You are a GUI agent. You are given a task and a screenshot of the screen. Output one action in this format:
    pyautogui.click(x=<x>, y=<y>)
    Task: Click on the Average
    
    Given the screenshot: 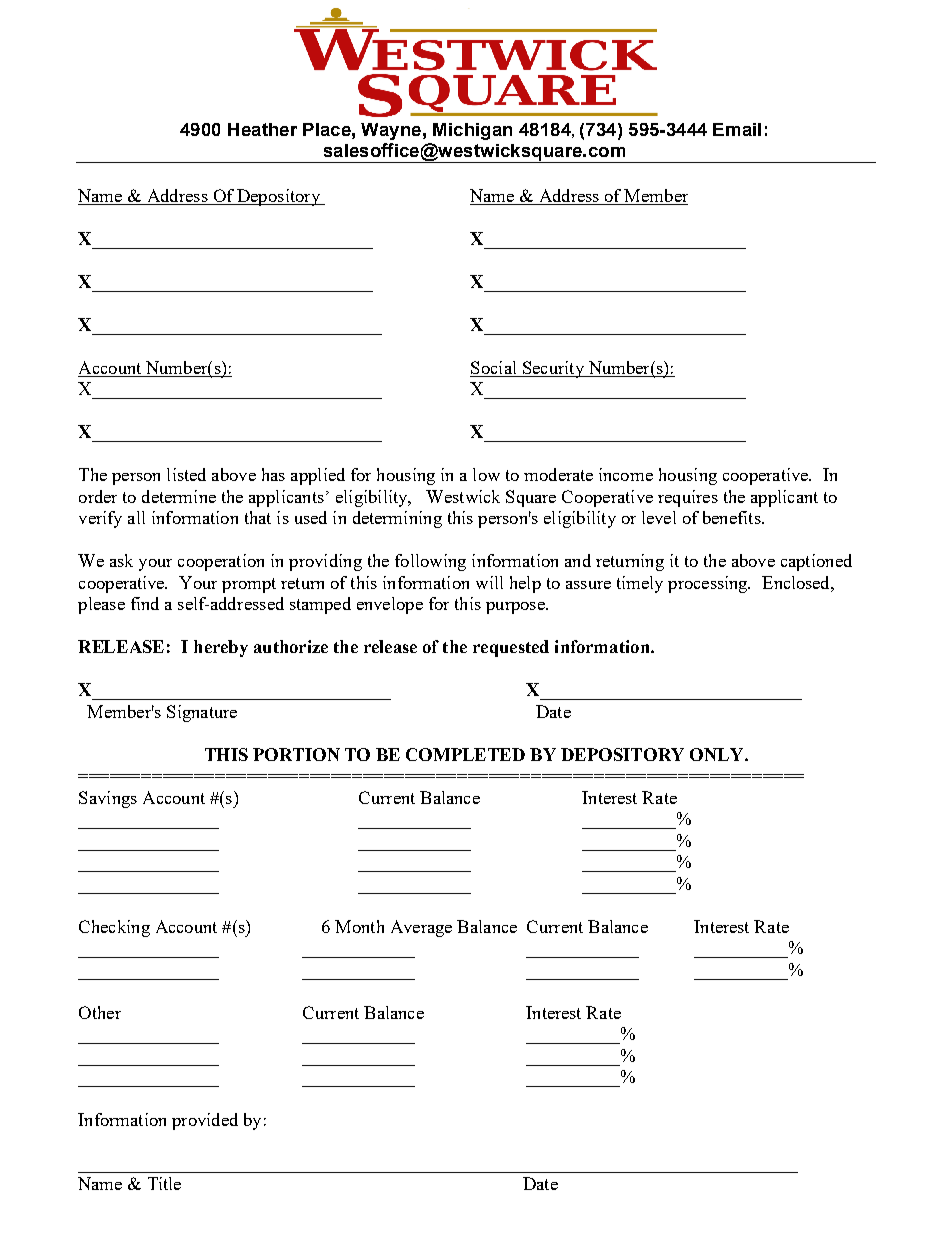 What is the action you would take?
    pyautogui.click(x=421, y=928)
